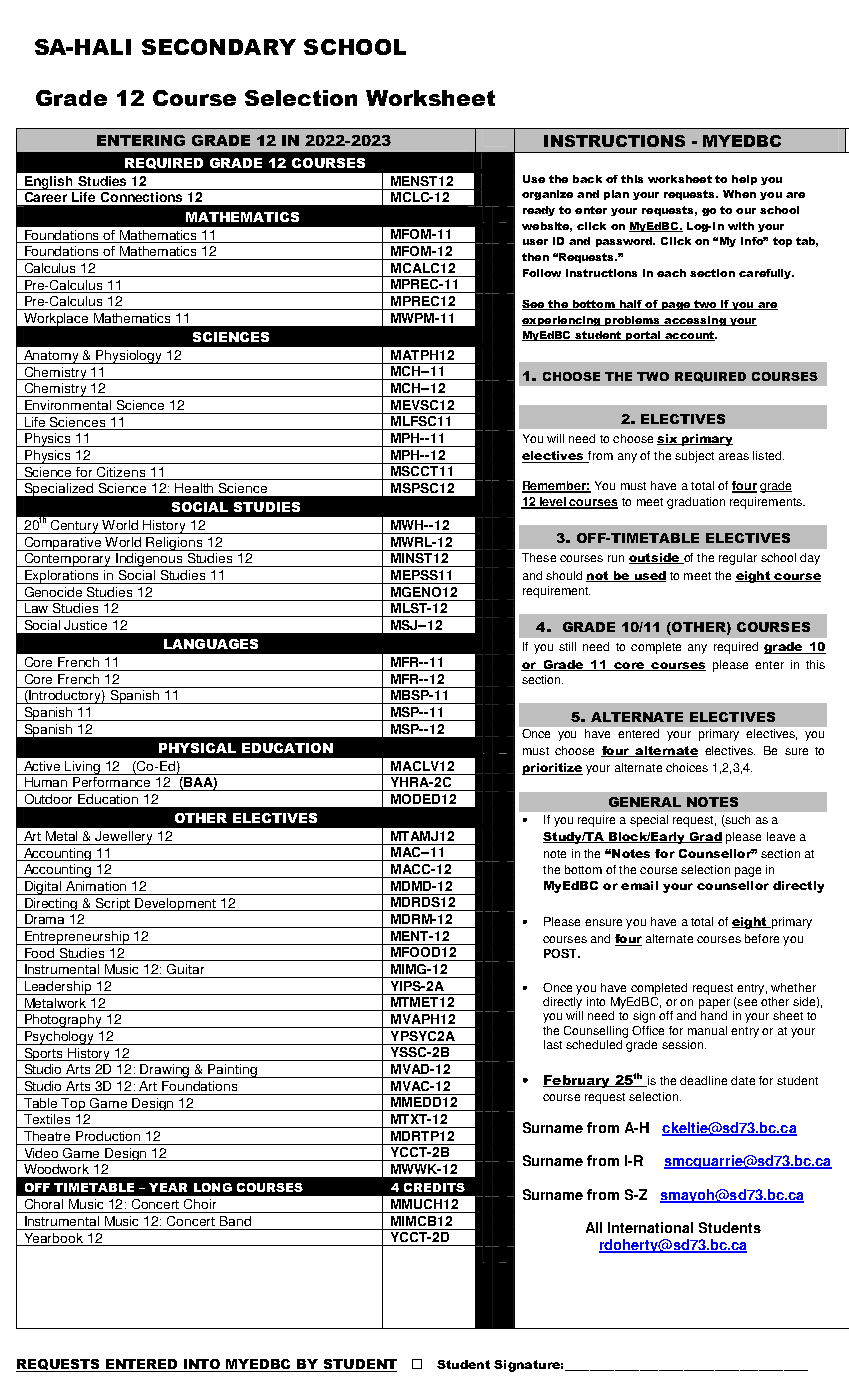  I want to click on help, so click(744, 180).
